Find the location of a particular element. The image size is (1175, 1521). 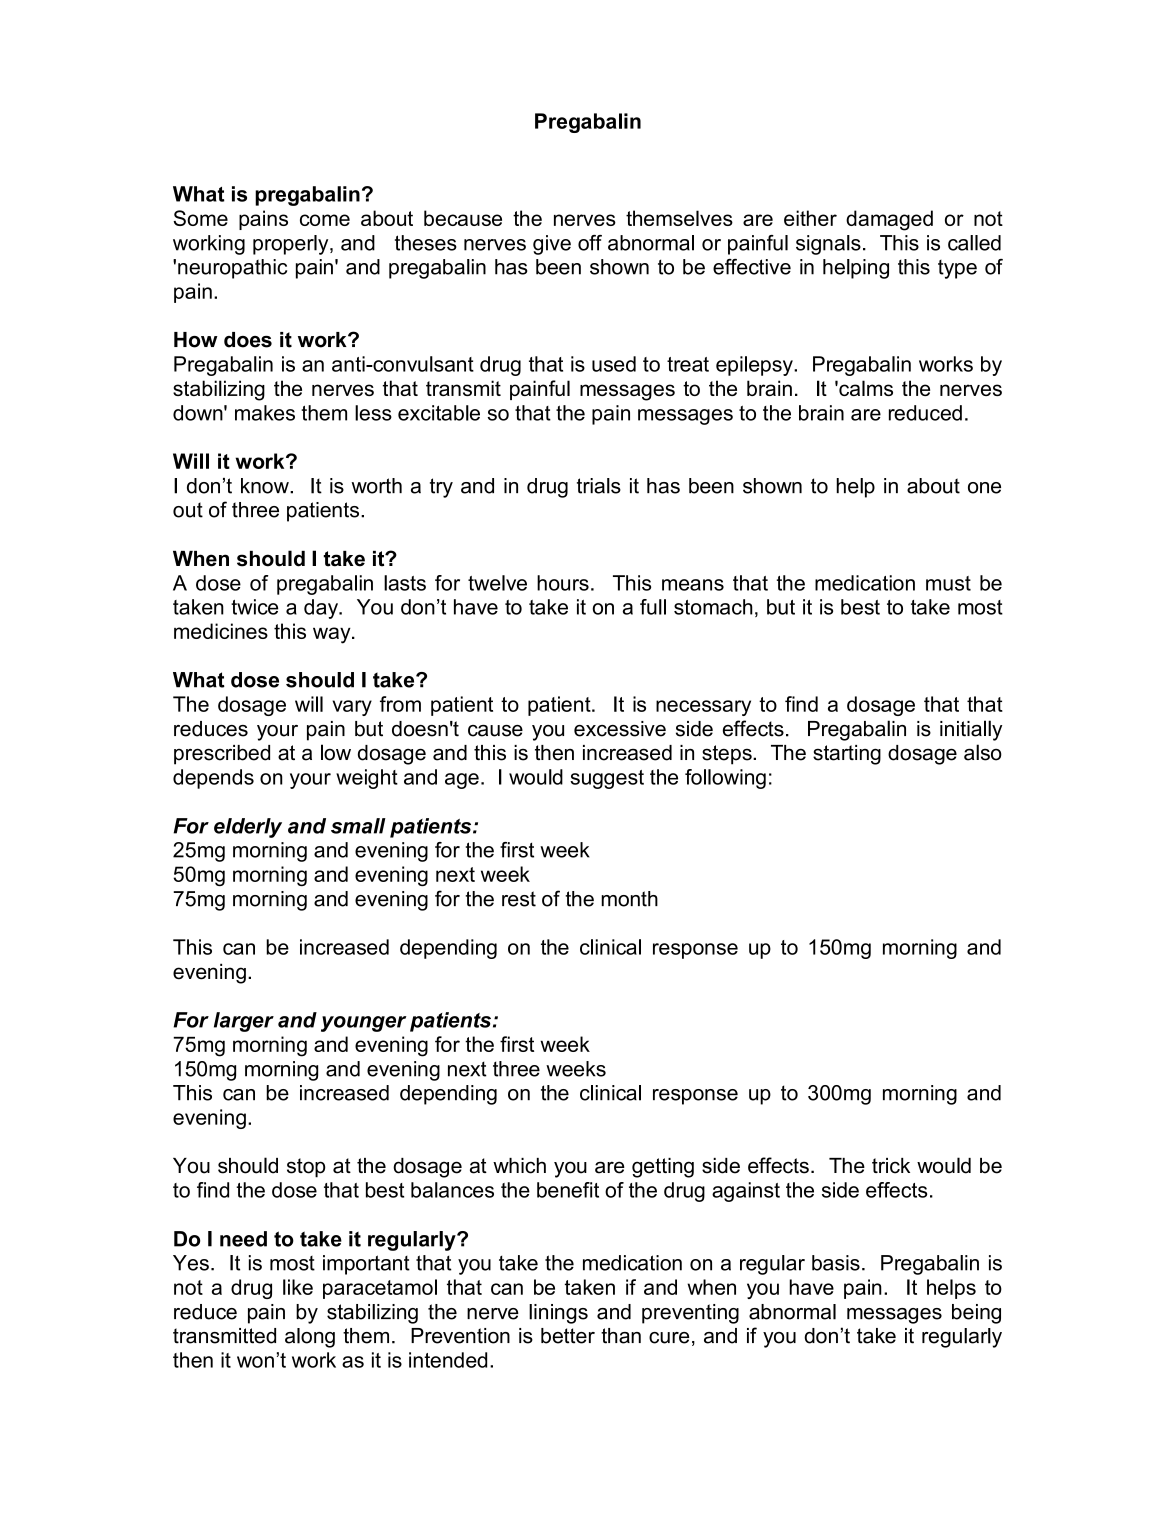

larger is located at coordinates (244, 1022).
